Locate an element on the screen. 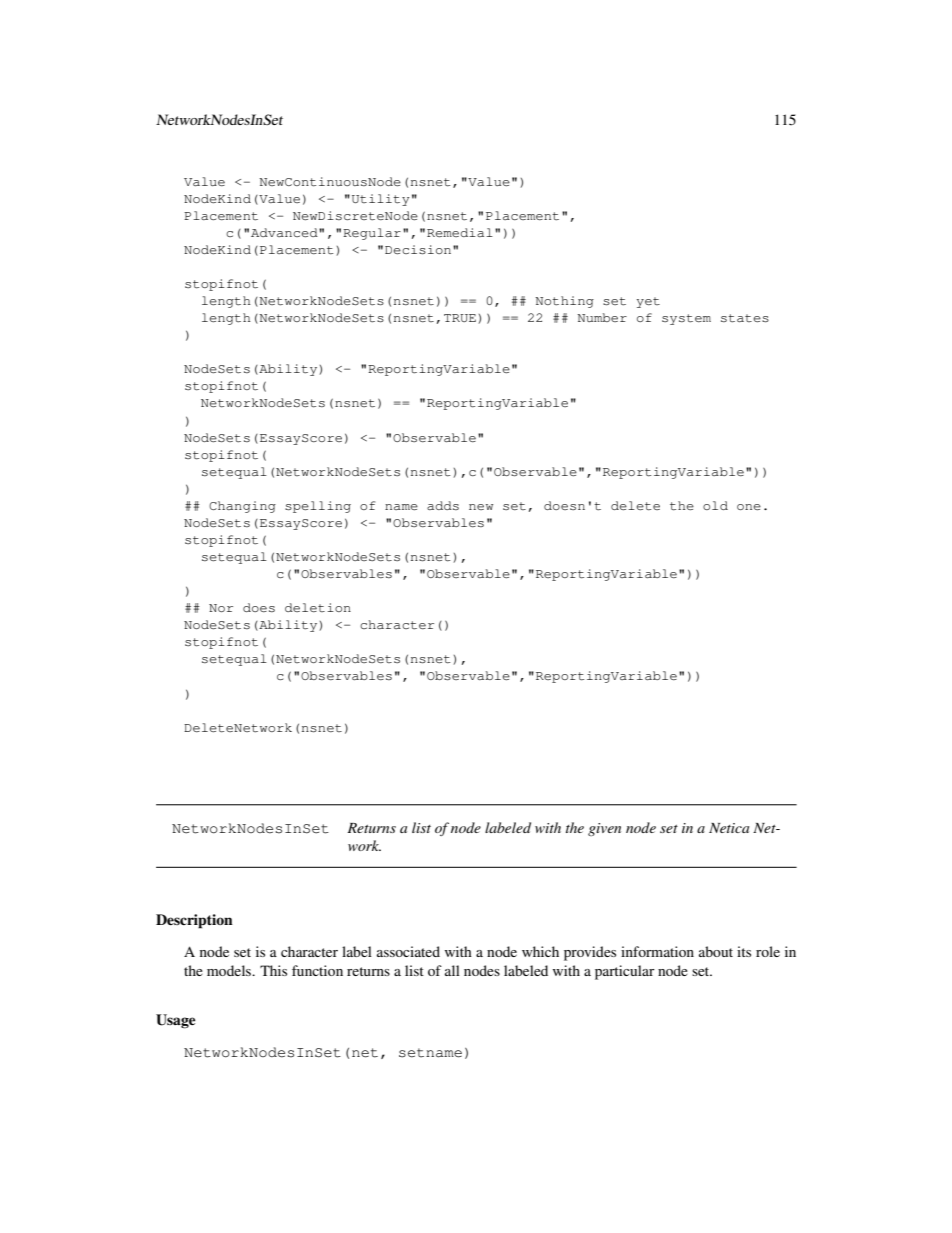 This screenshot has height=1233, width=952. This is located at coordinates (273, 970).
